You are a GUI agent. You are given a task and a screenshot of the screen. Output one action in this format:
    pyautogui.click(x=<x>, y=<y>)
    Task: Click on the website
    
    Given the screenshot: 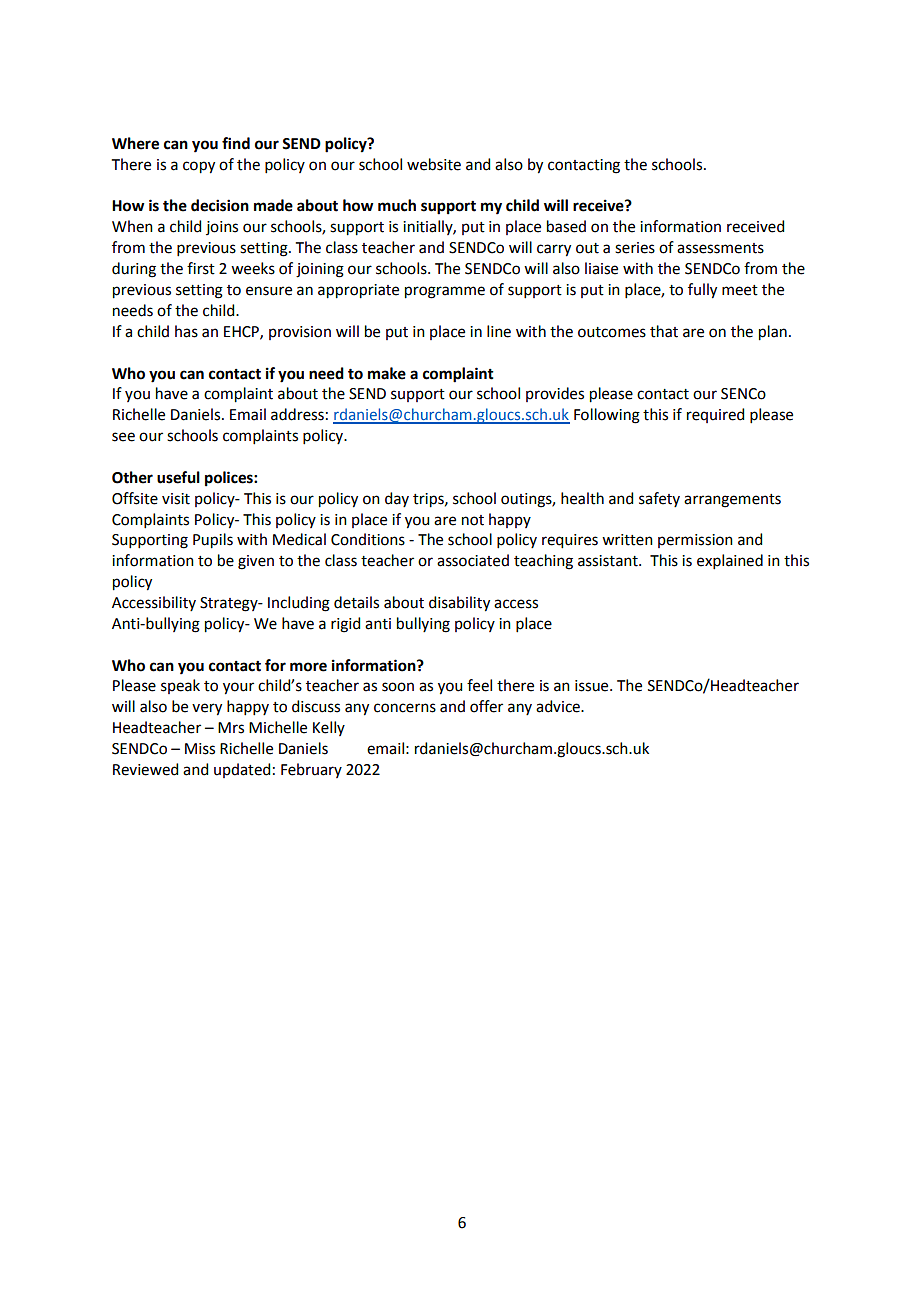 What is the action you would take?
    pyautogui.click(x=434, y=164)
